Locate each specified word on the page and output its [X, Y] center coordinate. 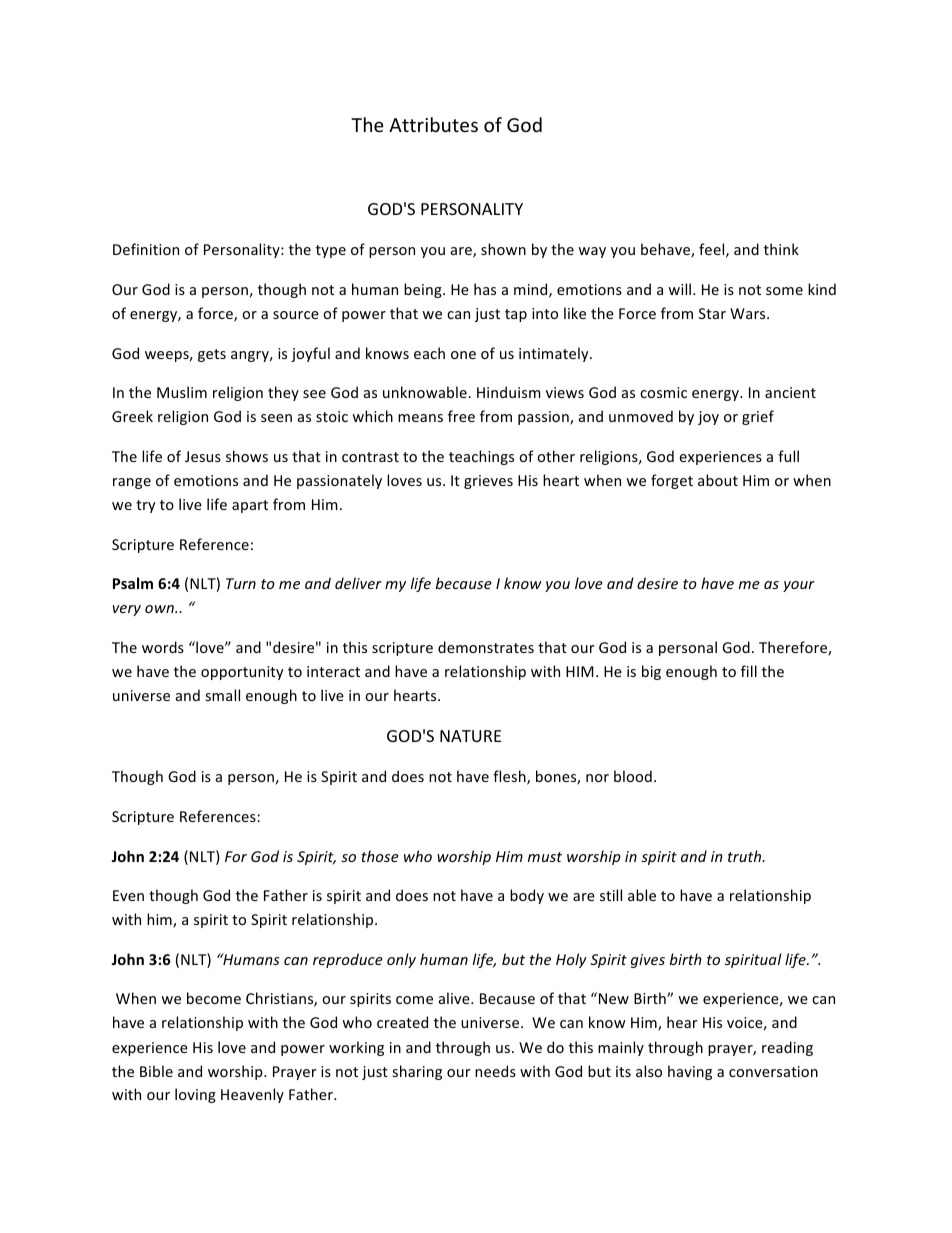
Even [128, 895]
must [545, 857]
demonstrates [486, 647]
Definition [146, 249]
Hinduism [509, 392]
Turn [241, 583]
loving [195, 1095]
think [781, 249]
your [799, 586]
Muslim [182, 392]
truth [746, 856]
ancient [790, 392]
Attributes [433, 124]
